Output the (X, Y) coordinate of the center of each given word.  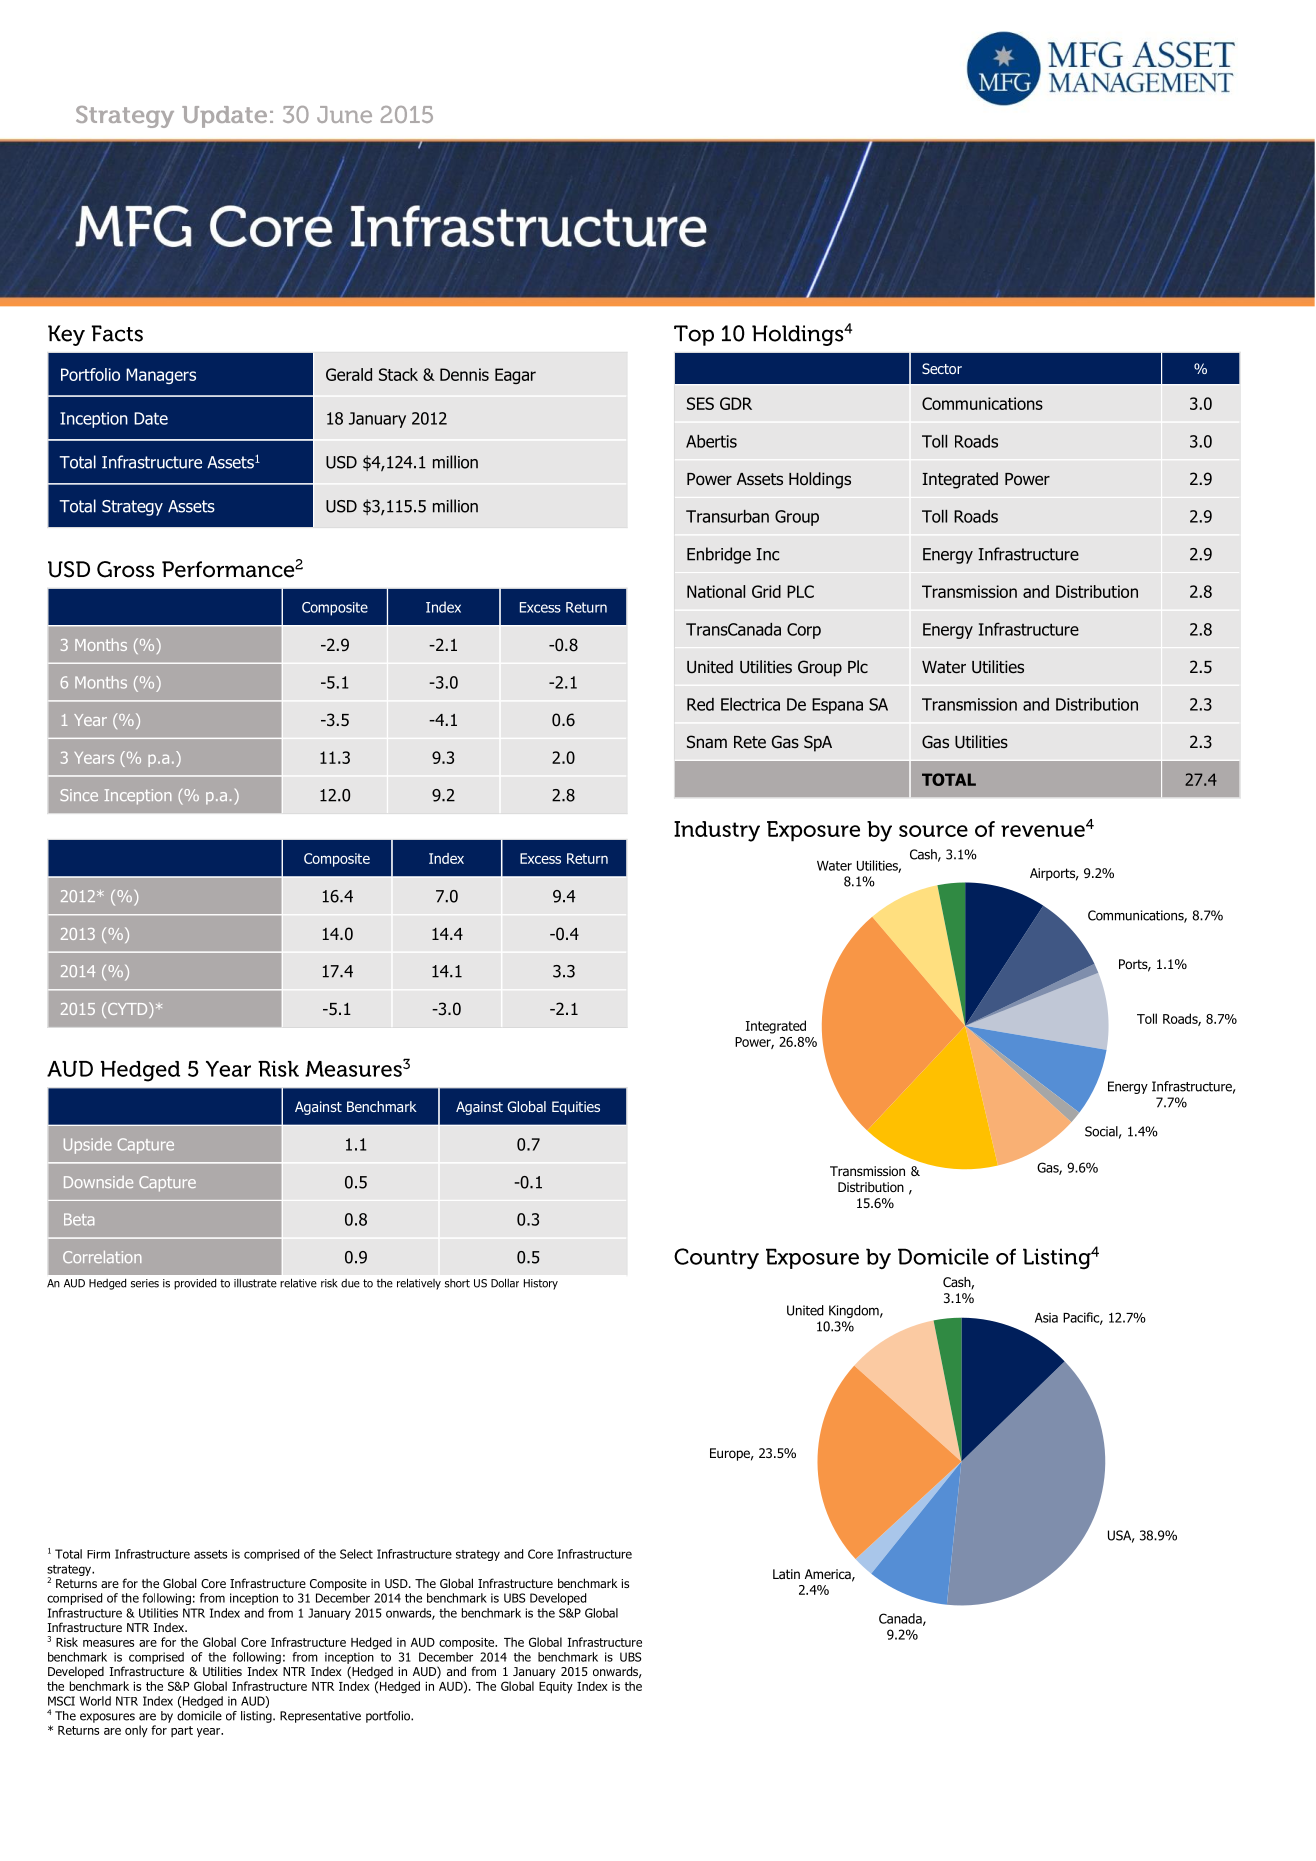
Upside (88, 1146)
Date (151, 418)
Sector (942, 368)
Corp (804, 631)
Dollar (505, 1283)
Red (700, 704)
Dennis (464, 374)
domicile (199, 1716)
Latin (786, 1574)
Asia (1046, 1318)
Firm (98, 1554)
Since (79, 795)
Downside (98, 1182)
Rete (750, 742)
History (541, 1284)
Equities (576, 1108)
